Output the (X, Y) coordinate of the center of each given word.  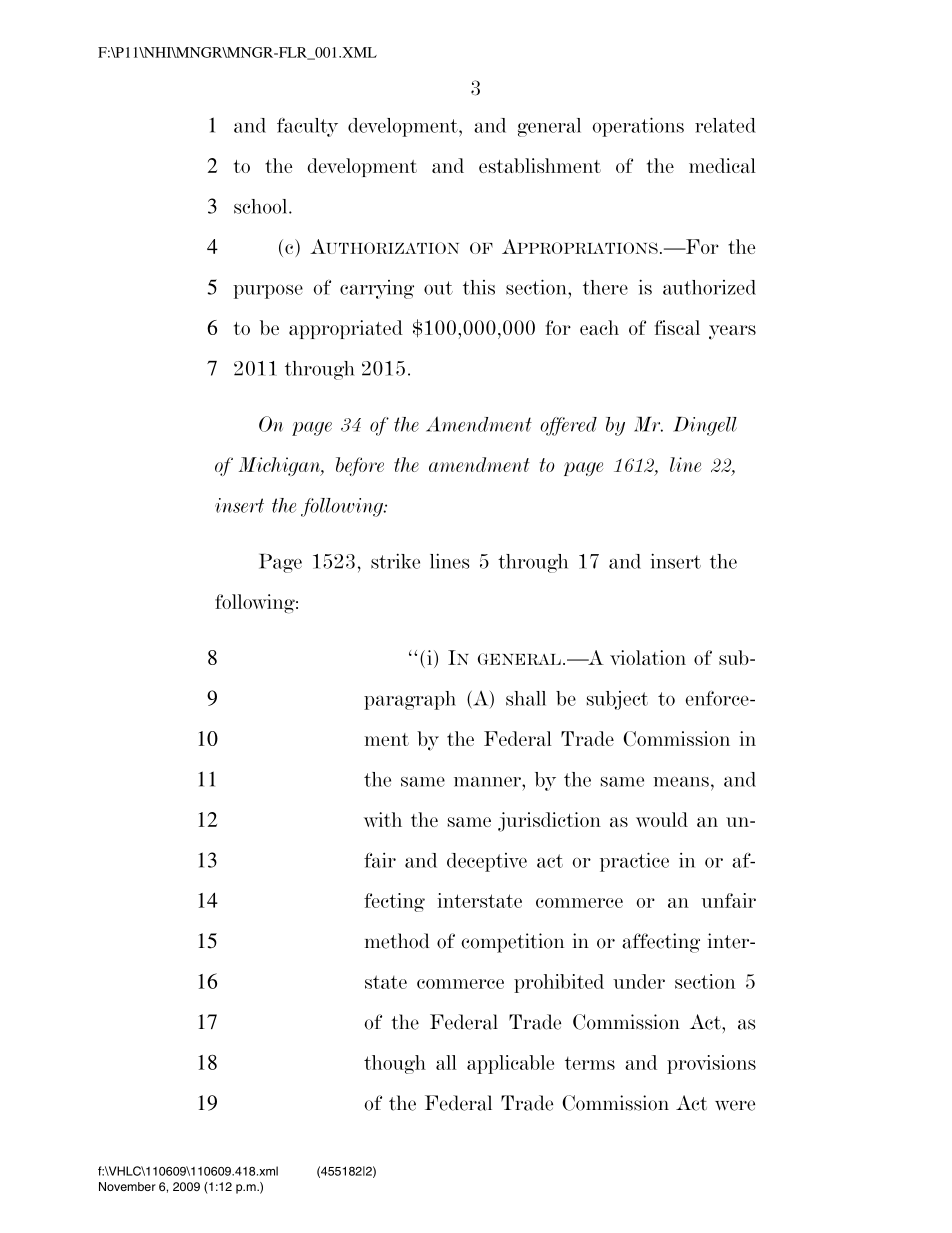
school (262, 206)
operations (638, 127)
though (395, 1064)
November (127, 1186)
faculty (307, 127)
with (383, 819)
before (360, 466)
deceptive (487, 862)
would (662, 819)
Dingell (705, 426)
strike (395, 561)
